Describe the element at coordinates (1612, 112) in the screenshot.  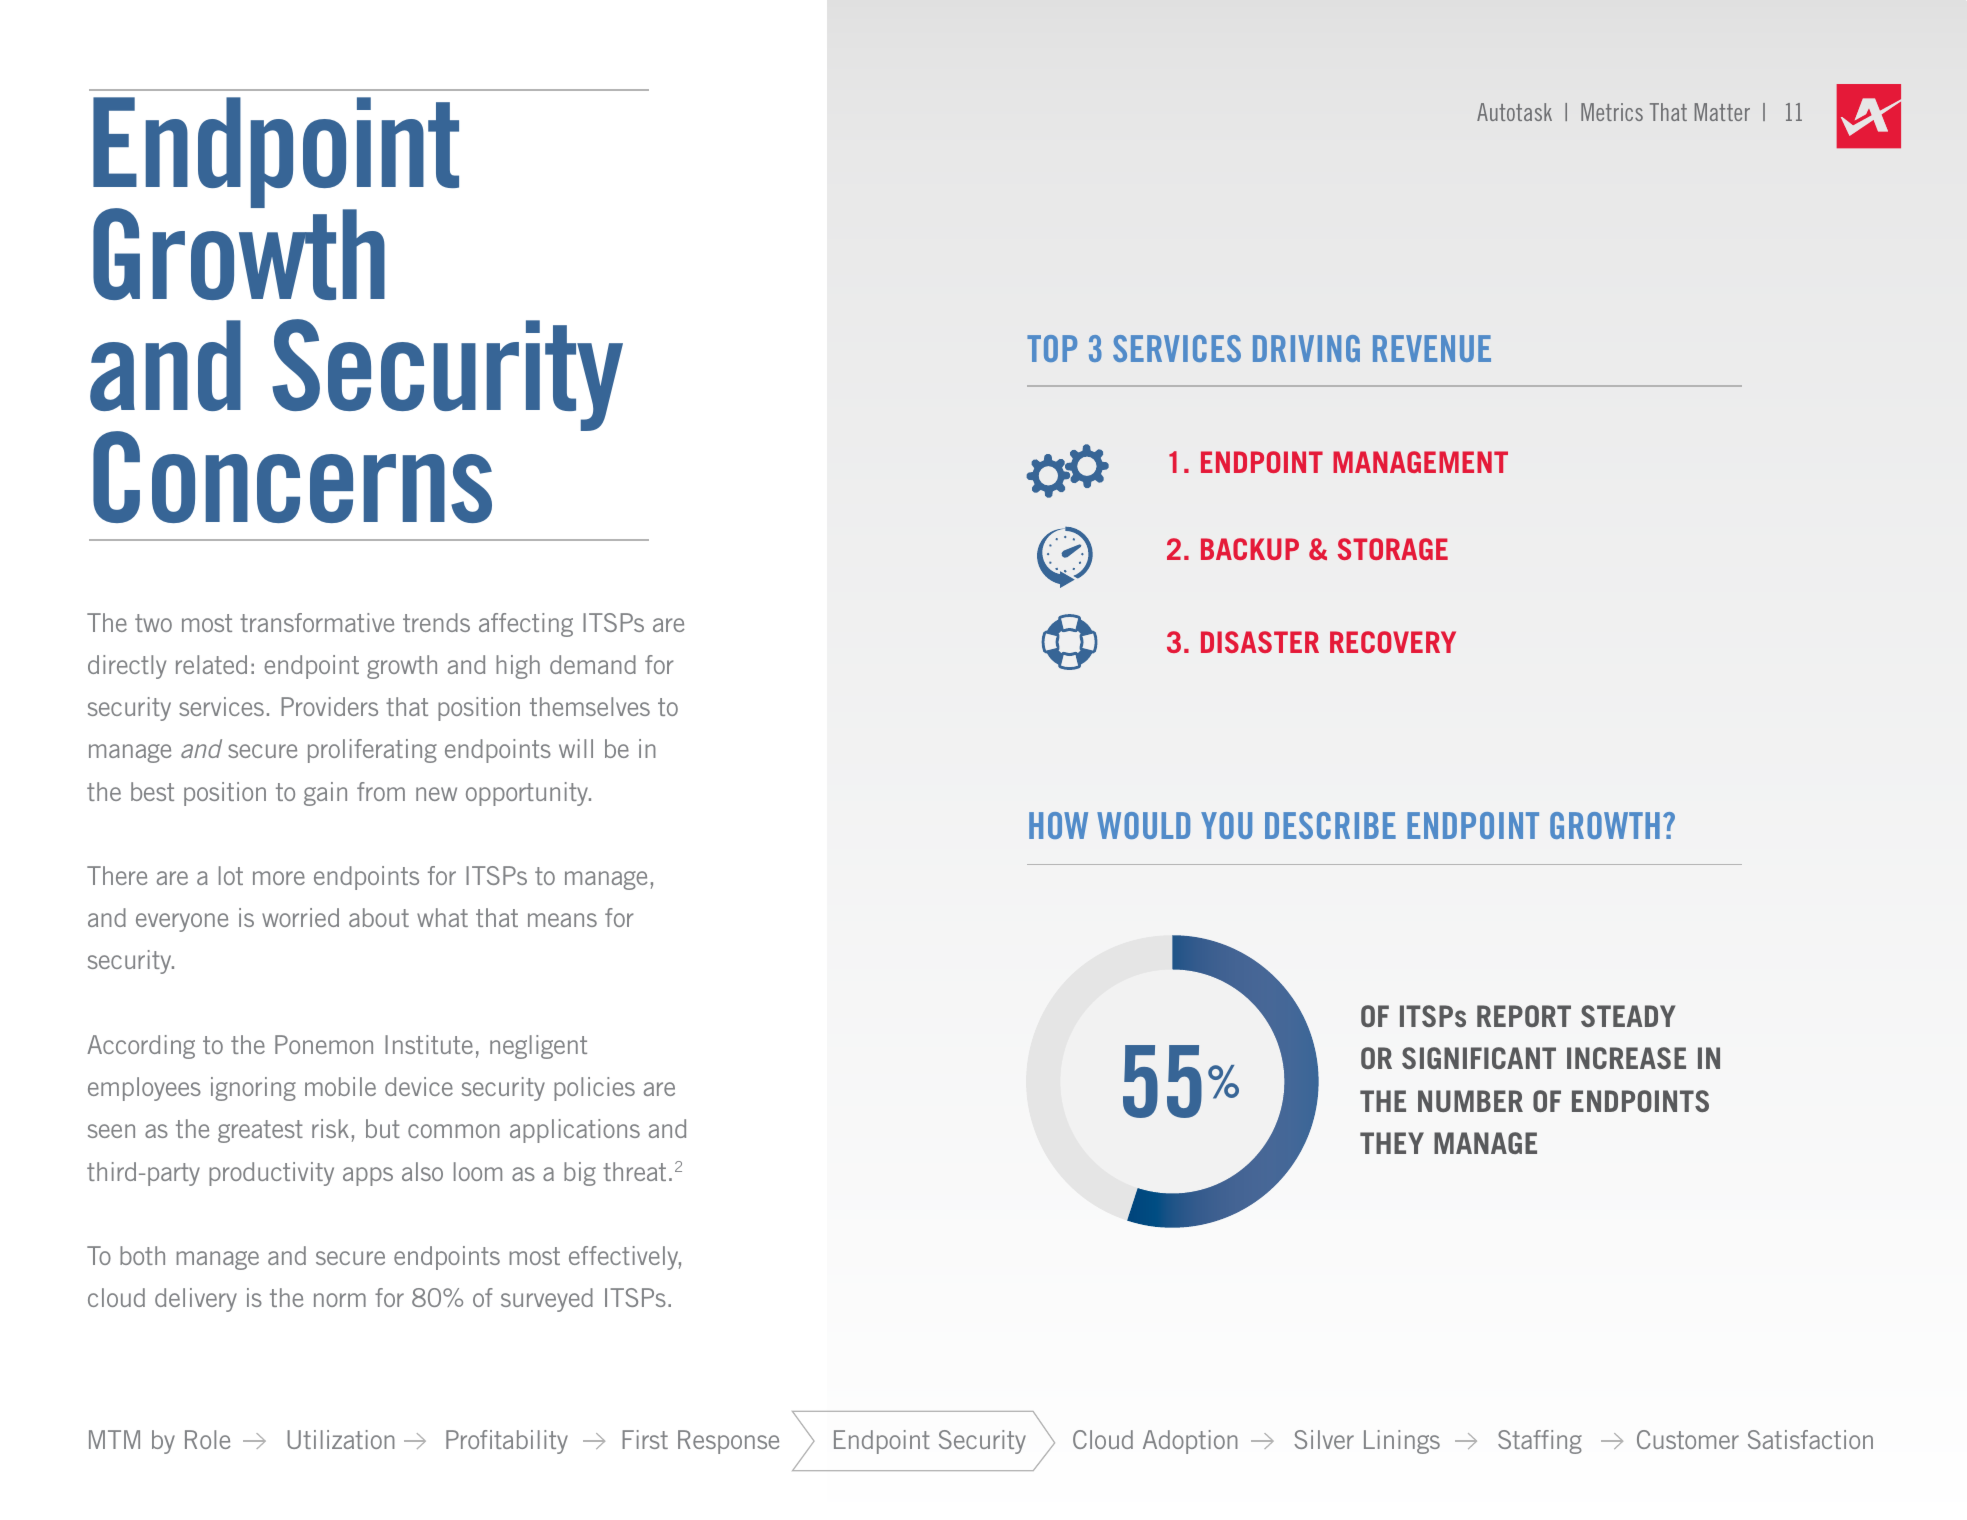
I see `Metrics` at that location.
